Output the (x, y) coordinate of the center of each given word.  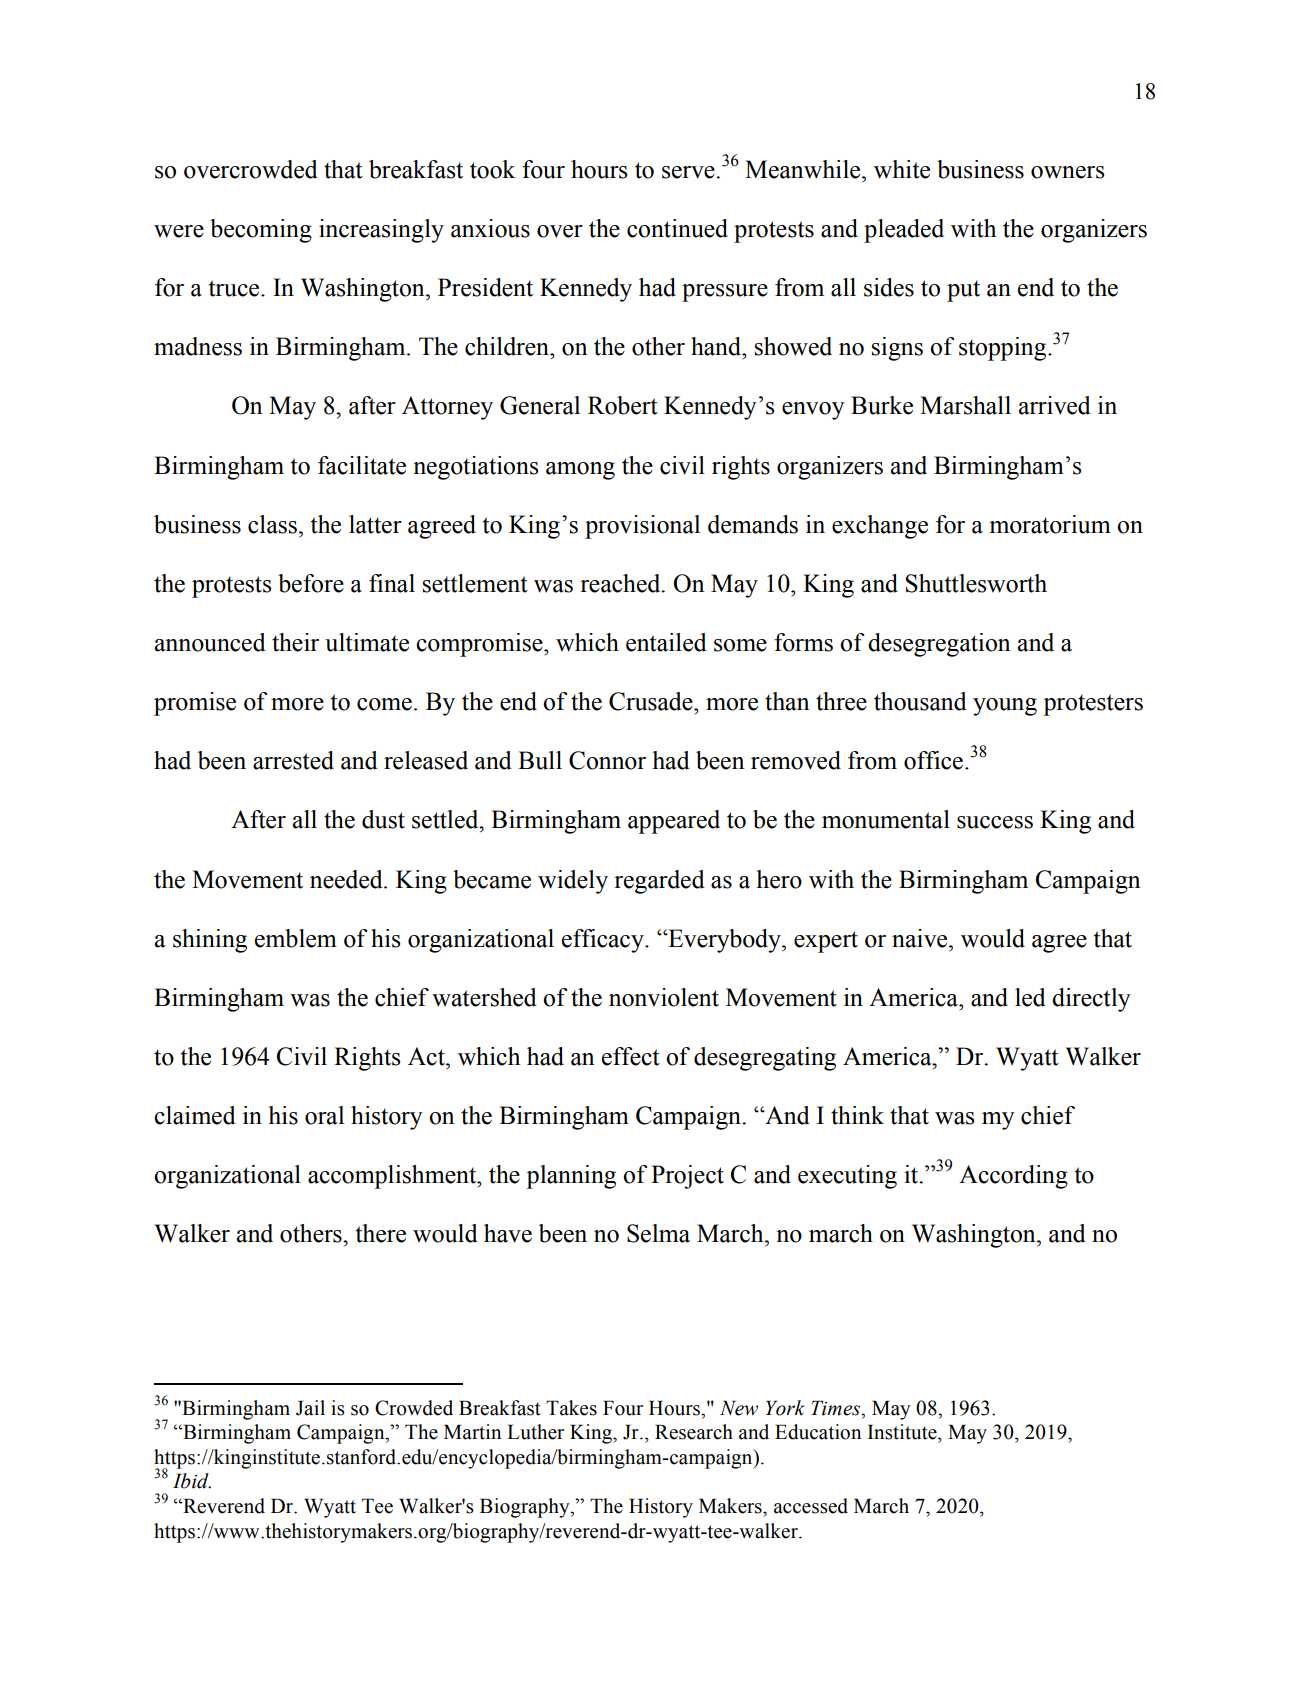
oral (324, 1115)
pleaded (904, 231)
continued (677, 228)
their (295, 642)
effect (631, 1056)
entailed (666, 642)
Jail (310, 1408)
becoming (261, 231)
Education (818, 1432)
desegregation (939, 645)
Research (694, 1432)
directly (1091, 1000)
